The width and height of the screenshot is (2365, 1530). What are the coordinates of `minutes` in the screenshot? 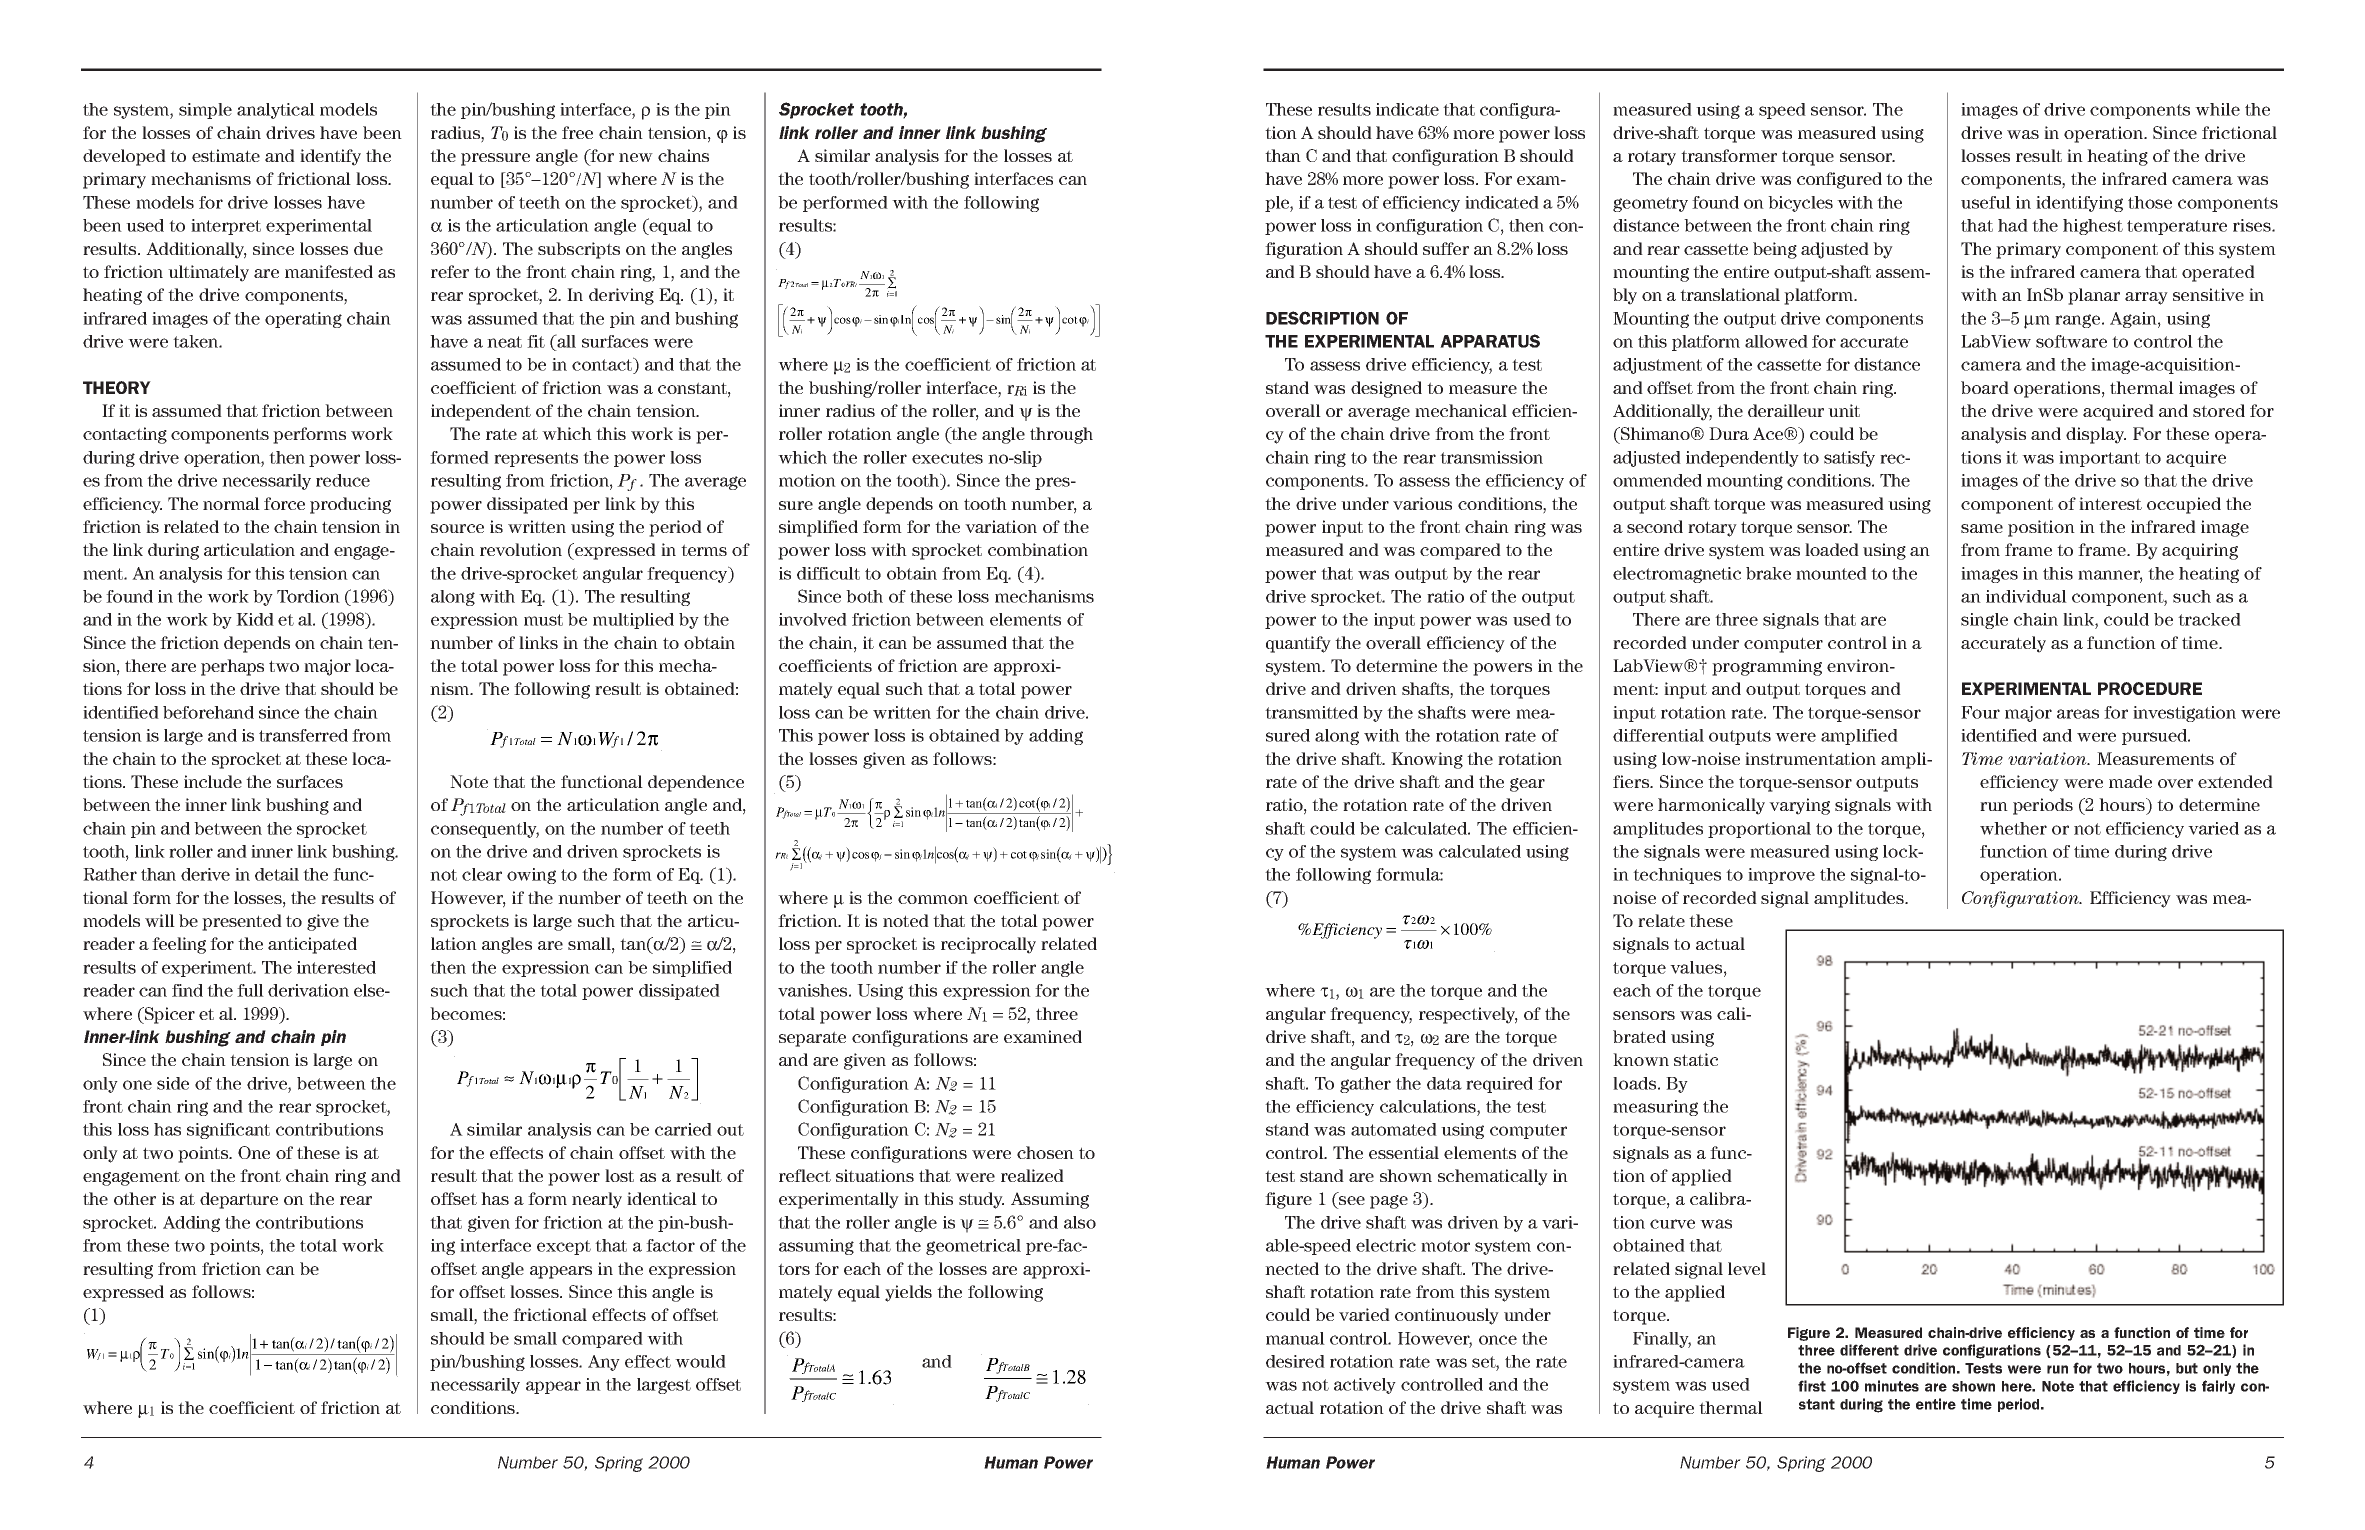 It's located at (1892, 1386).
